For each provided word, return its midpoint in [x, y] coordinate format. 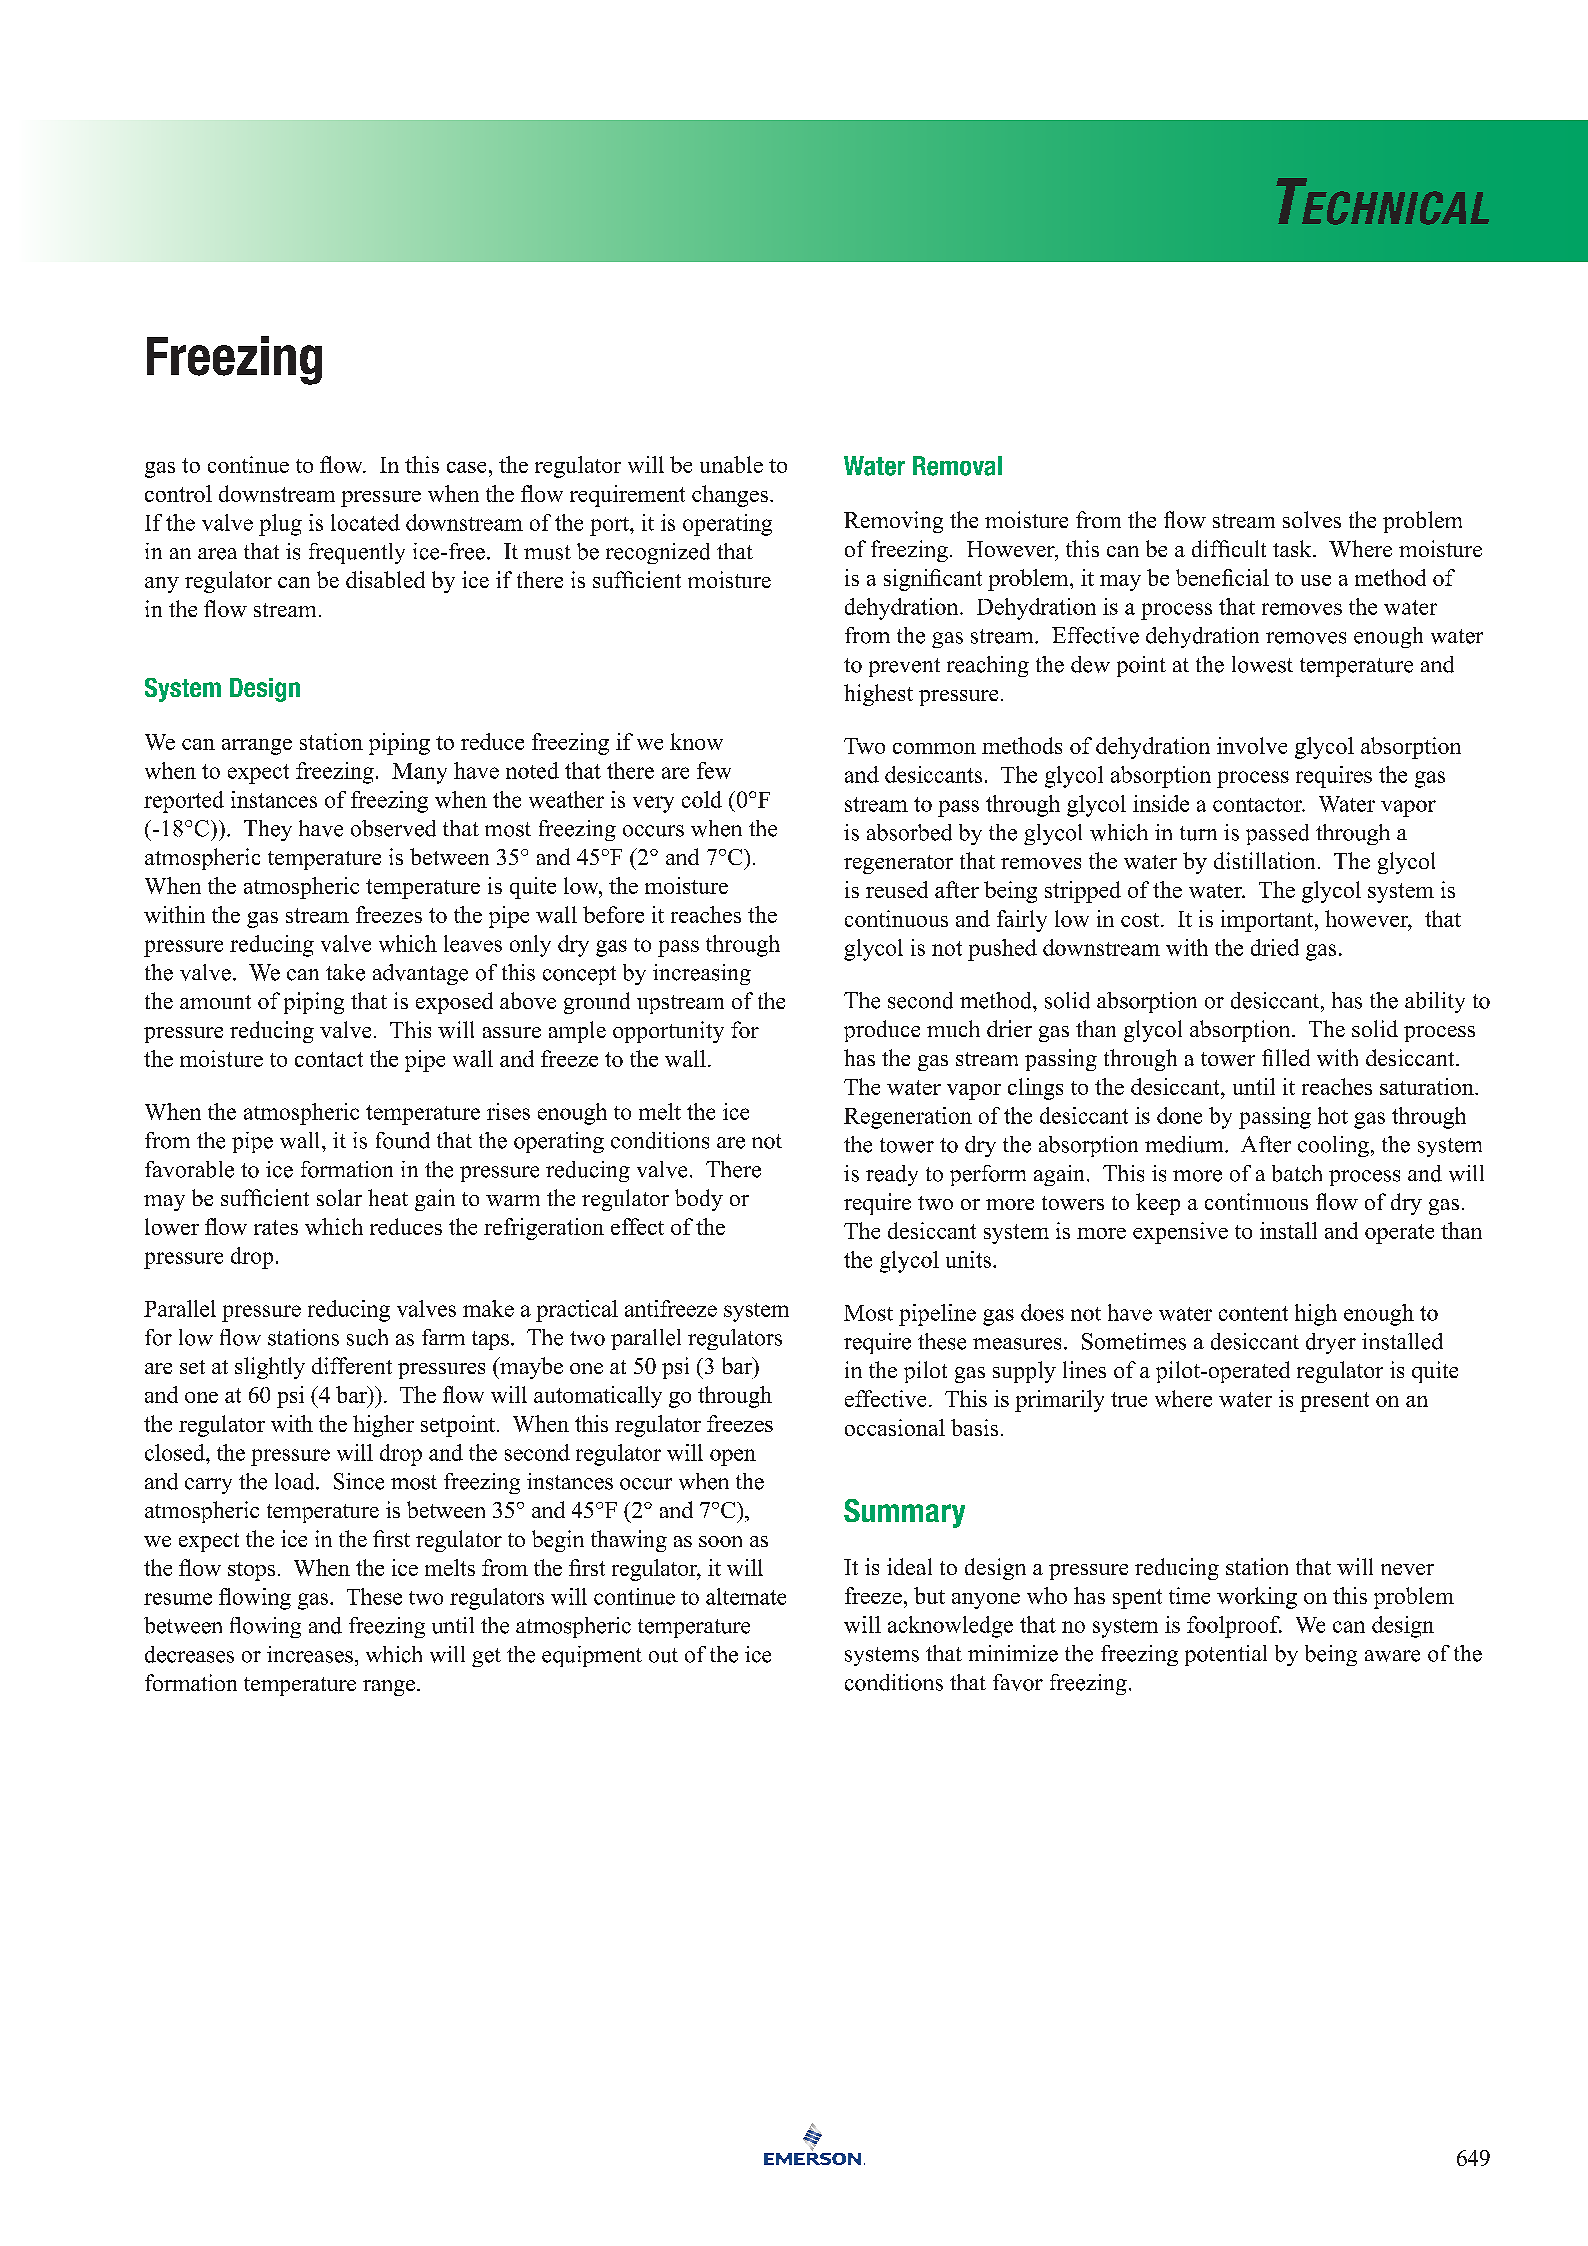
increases [310, 1654]
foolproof [1234, 1627]
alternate [746, 1596]
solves [1312, 519]
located [365, 522]
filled [1286, 1057]
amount [215, 1002]
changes [730, 496]
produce [882, 1031]
